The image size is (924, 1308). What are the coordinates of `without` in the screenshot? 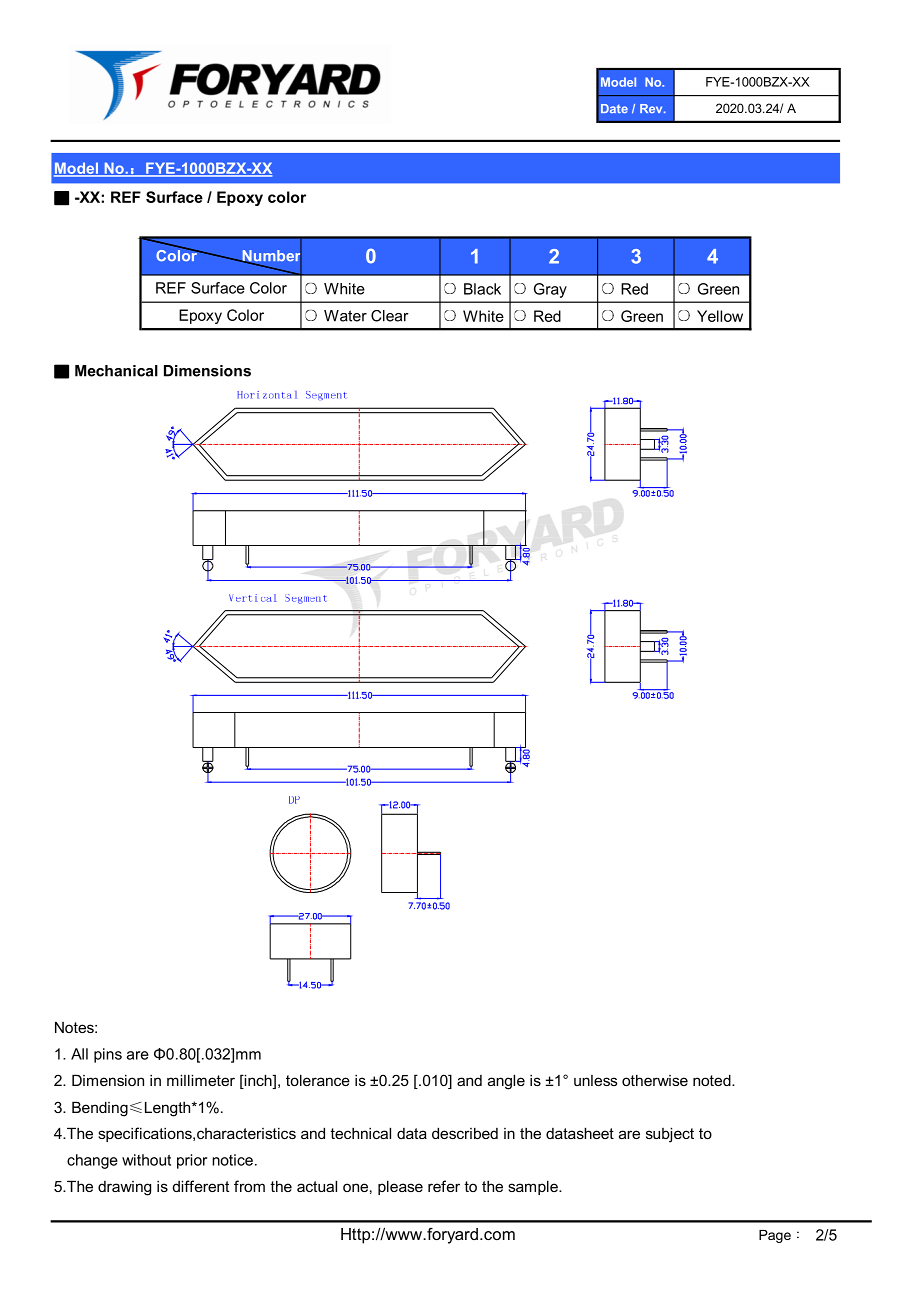 It's located at (146, 1160).
